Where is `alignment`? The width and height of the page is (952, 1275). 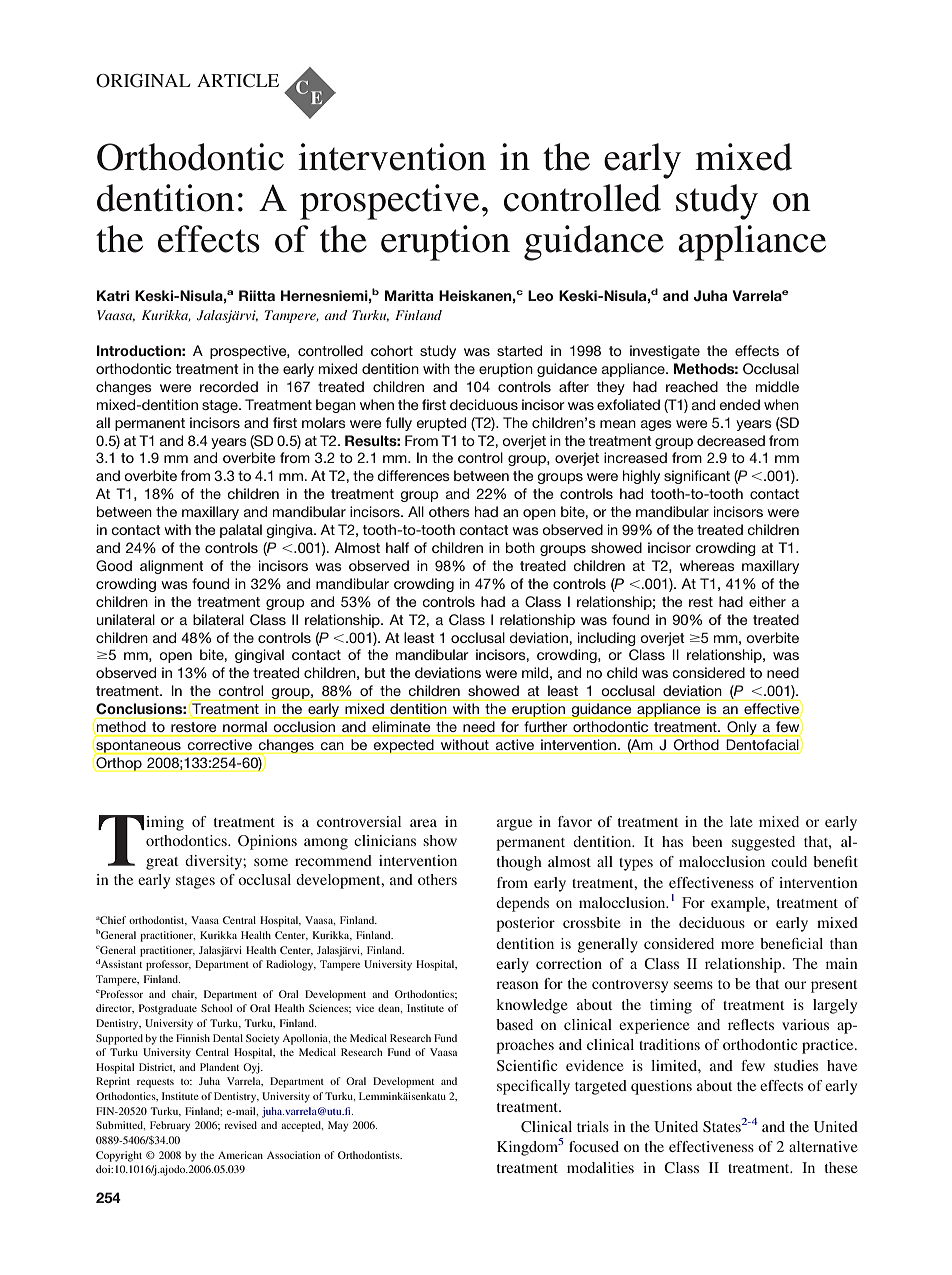 alignment is located at coordinates (172, 567).
